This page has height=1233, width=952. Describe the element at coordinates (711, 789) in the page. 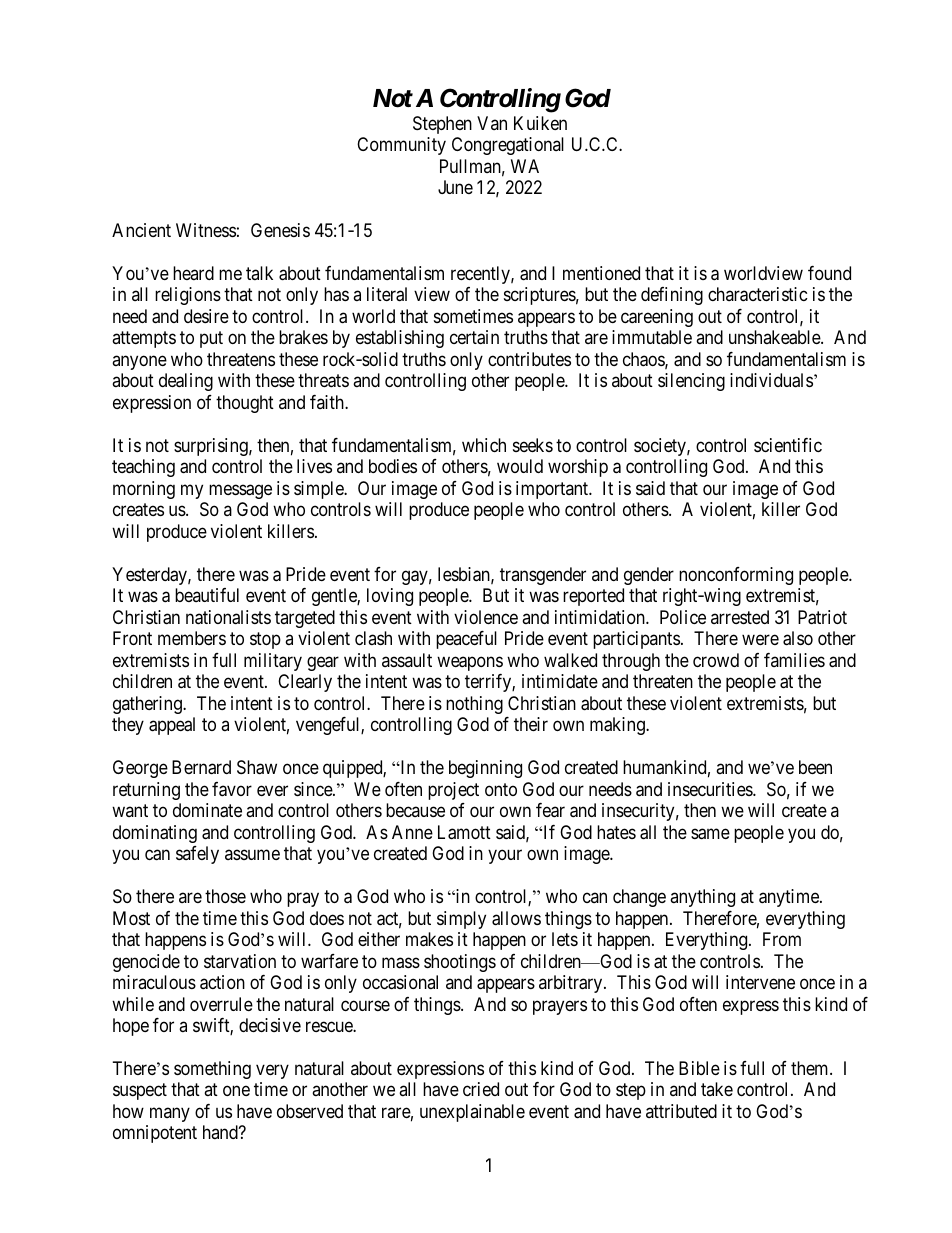

I see `insecurities` at that location.
